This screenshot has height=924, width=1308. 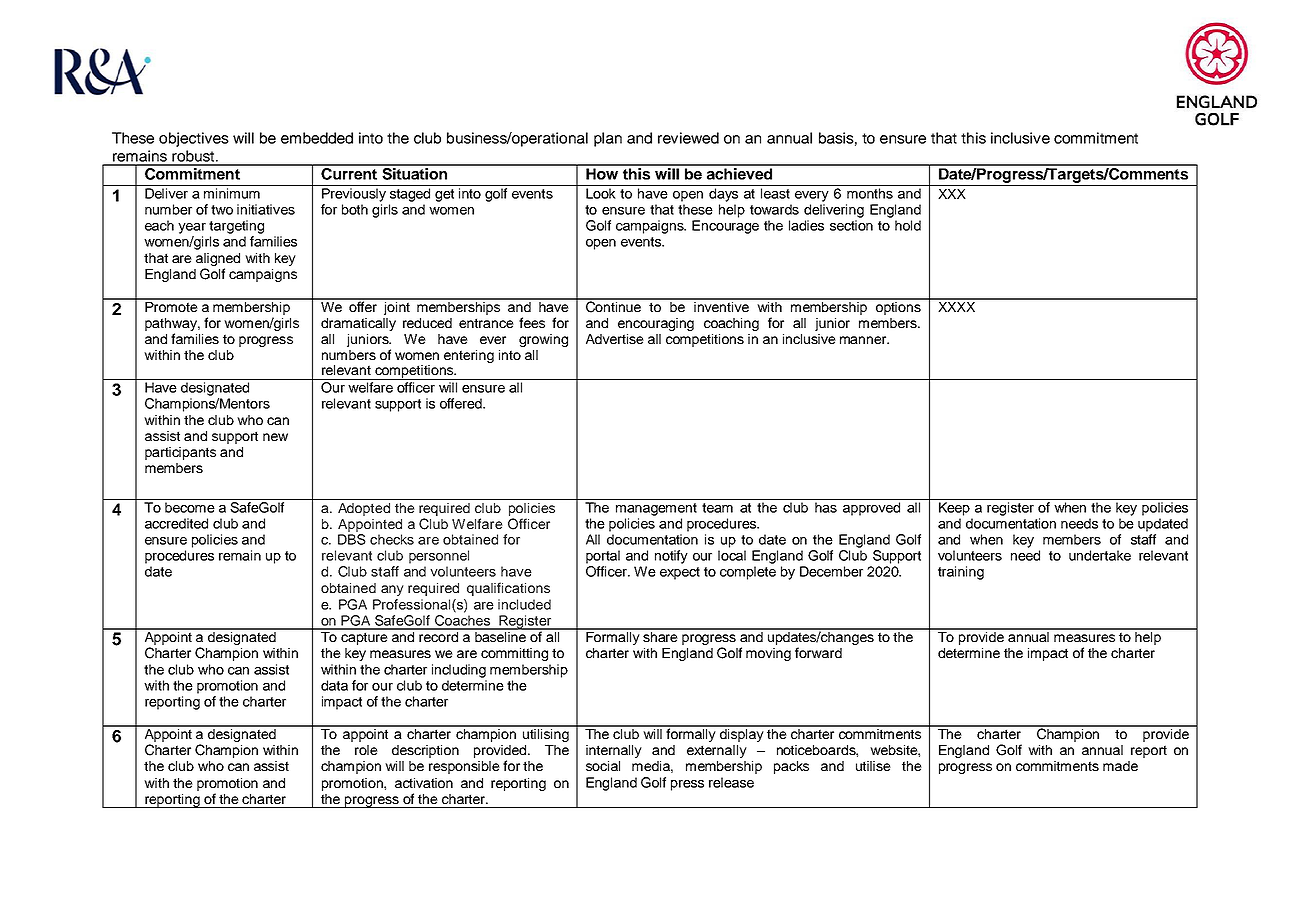 What do you see at coordinates (608, 139) in the screenshot?
I see `plan` at bounding box center [608, 139].
